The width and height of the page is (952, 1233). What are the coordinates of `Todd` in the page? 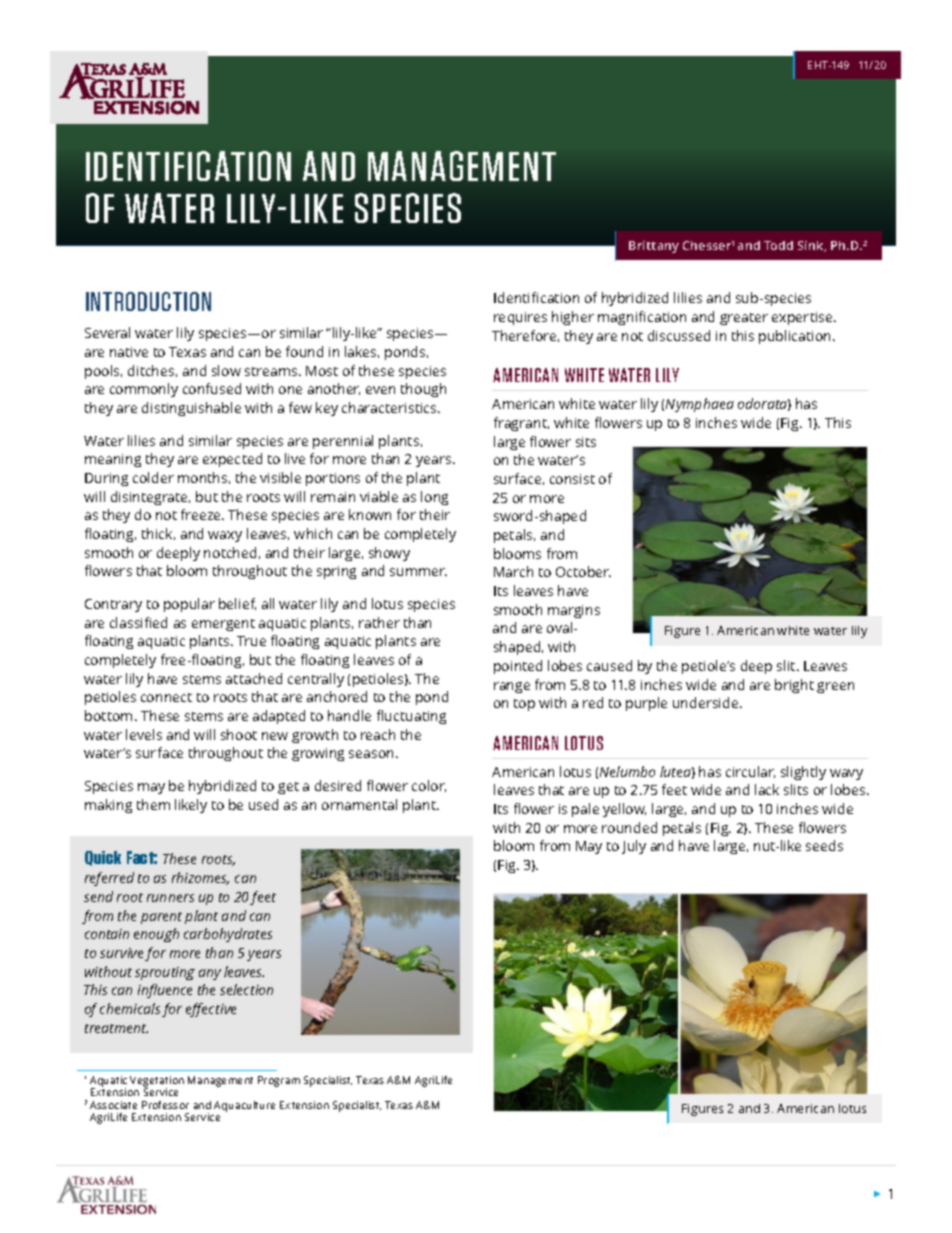 It's located at (778, 245).
